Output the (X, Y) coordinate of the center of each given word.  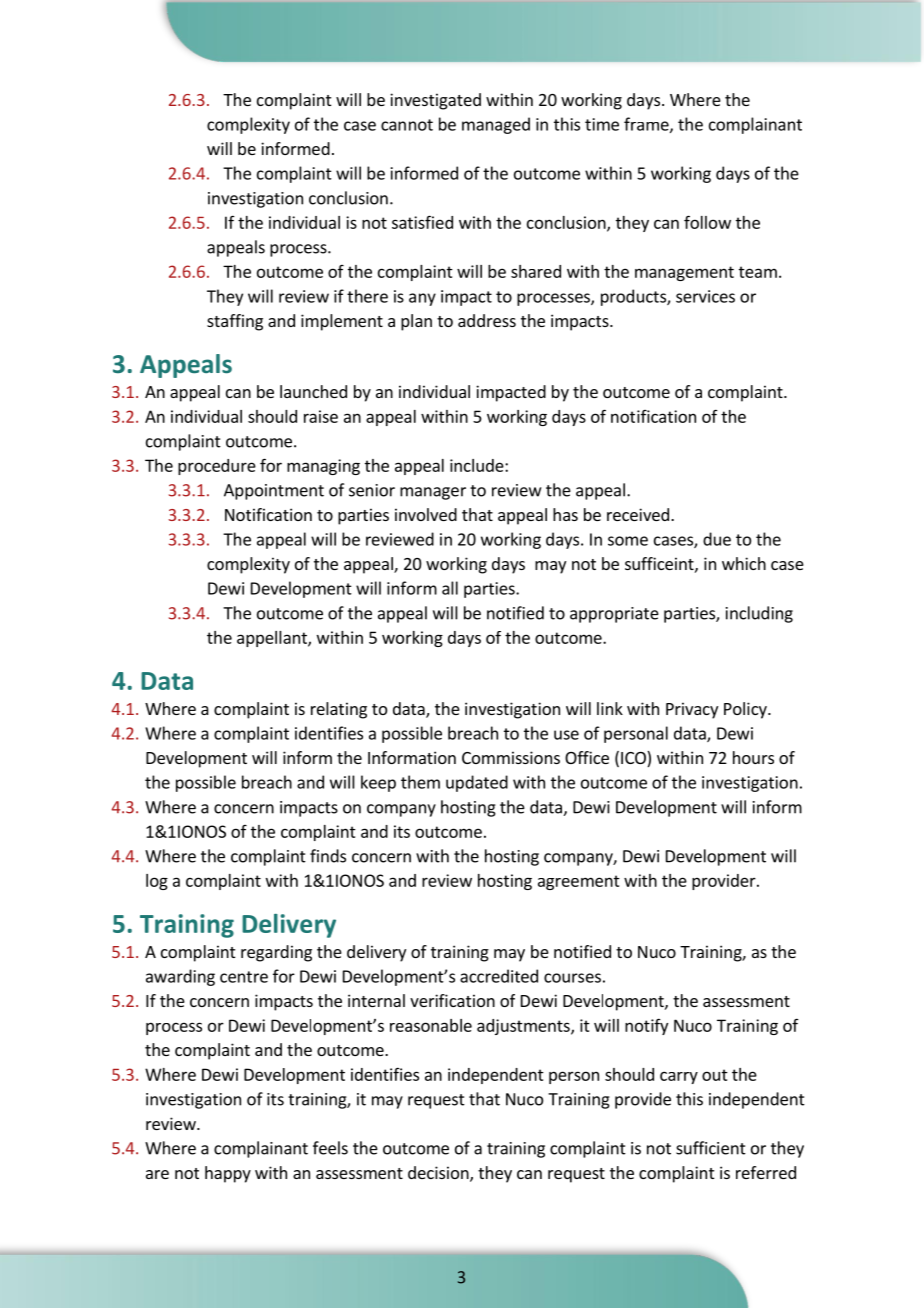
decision (439, 1174)
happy (228, 1174)
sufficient (711, 1148)
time (602, 124)
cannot (407, 125)
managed (496, 125)
